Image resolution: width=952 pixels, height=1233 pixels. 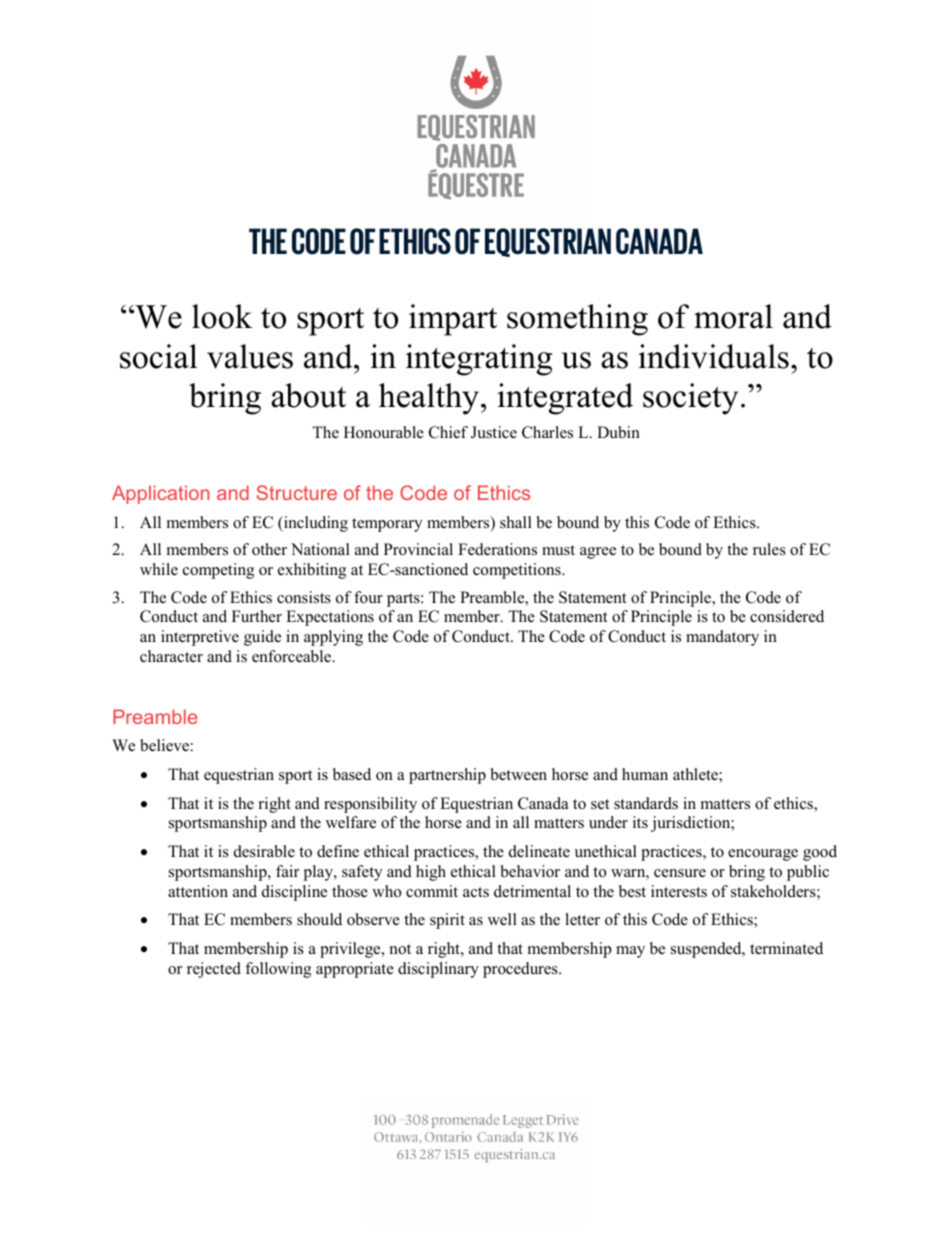 I want to click on guide, so click(x=262, y=638).
